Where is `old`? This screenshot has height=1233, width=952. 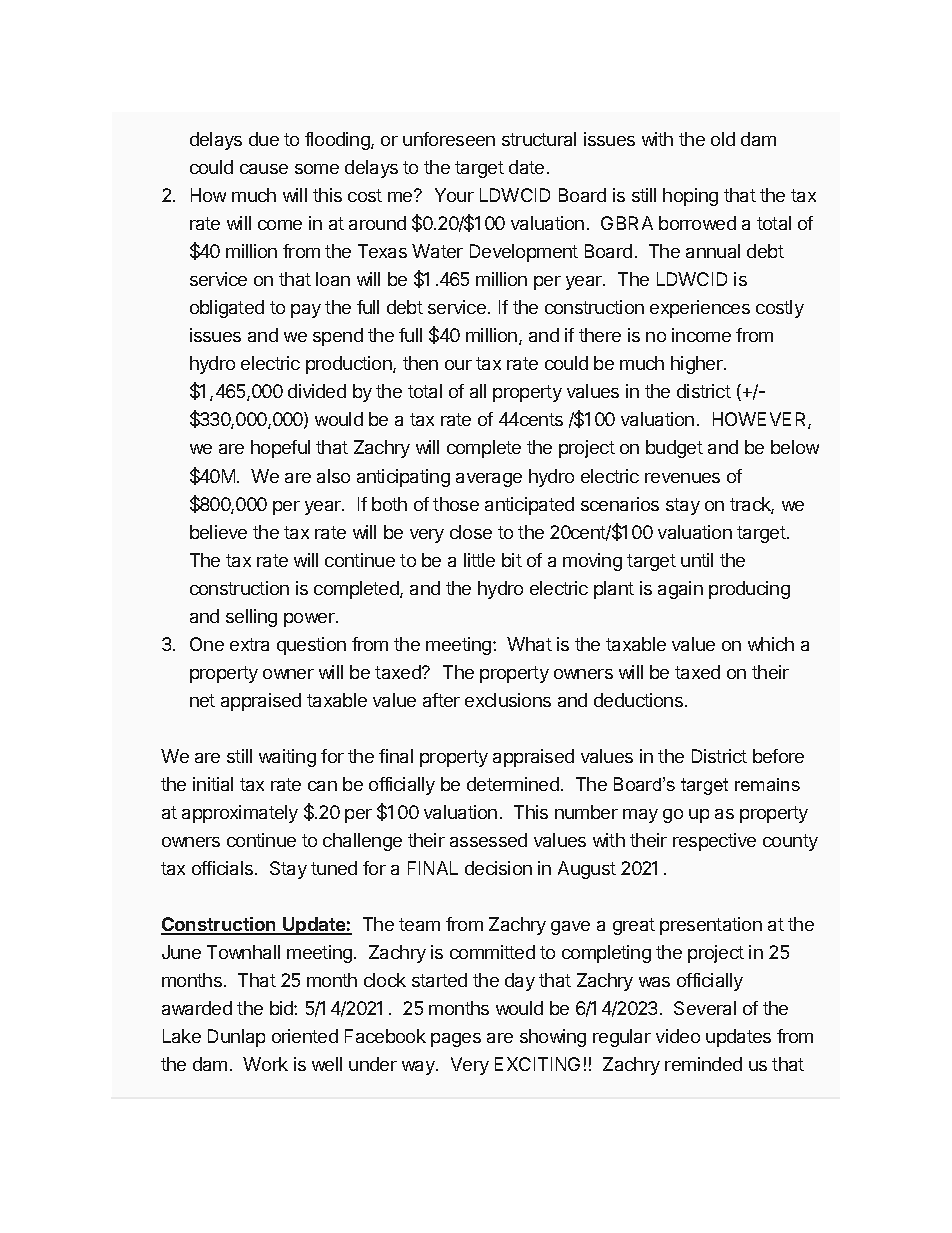
old is located at coordinates (723, 139).
